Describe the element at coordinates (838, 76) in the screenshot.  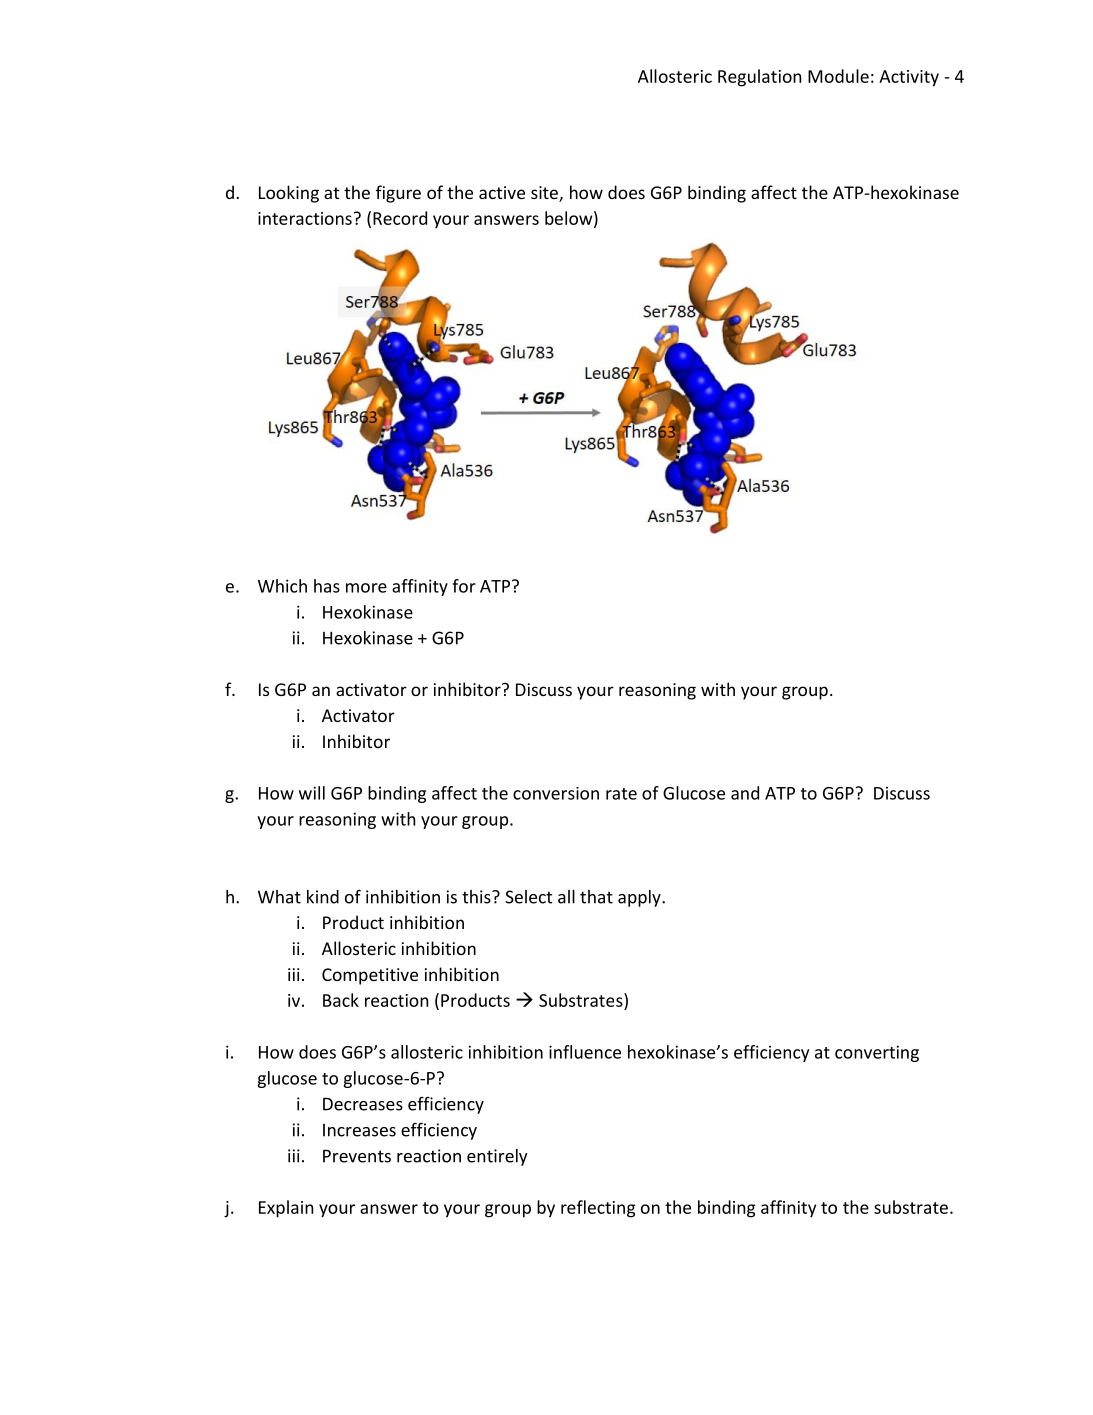
I see `Module` at that location.
